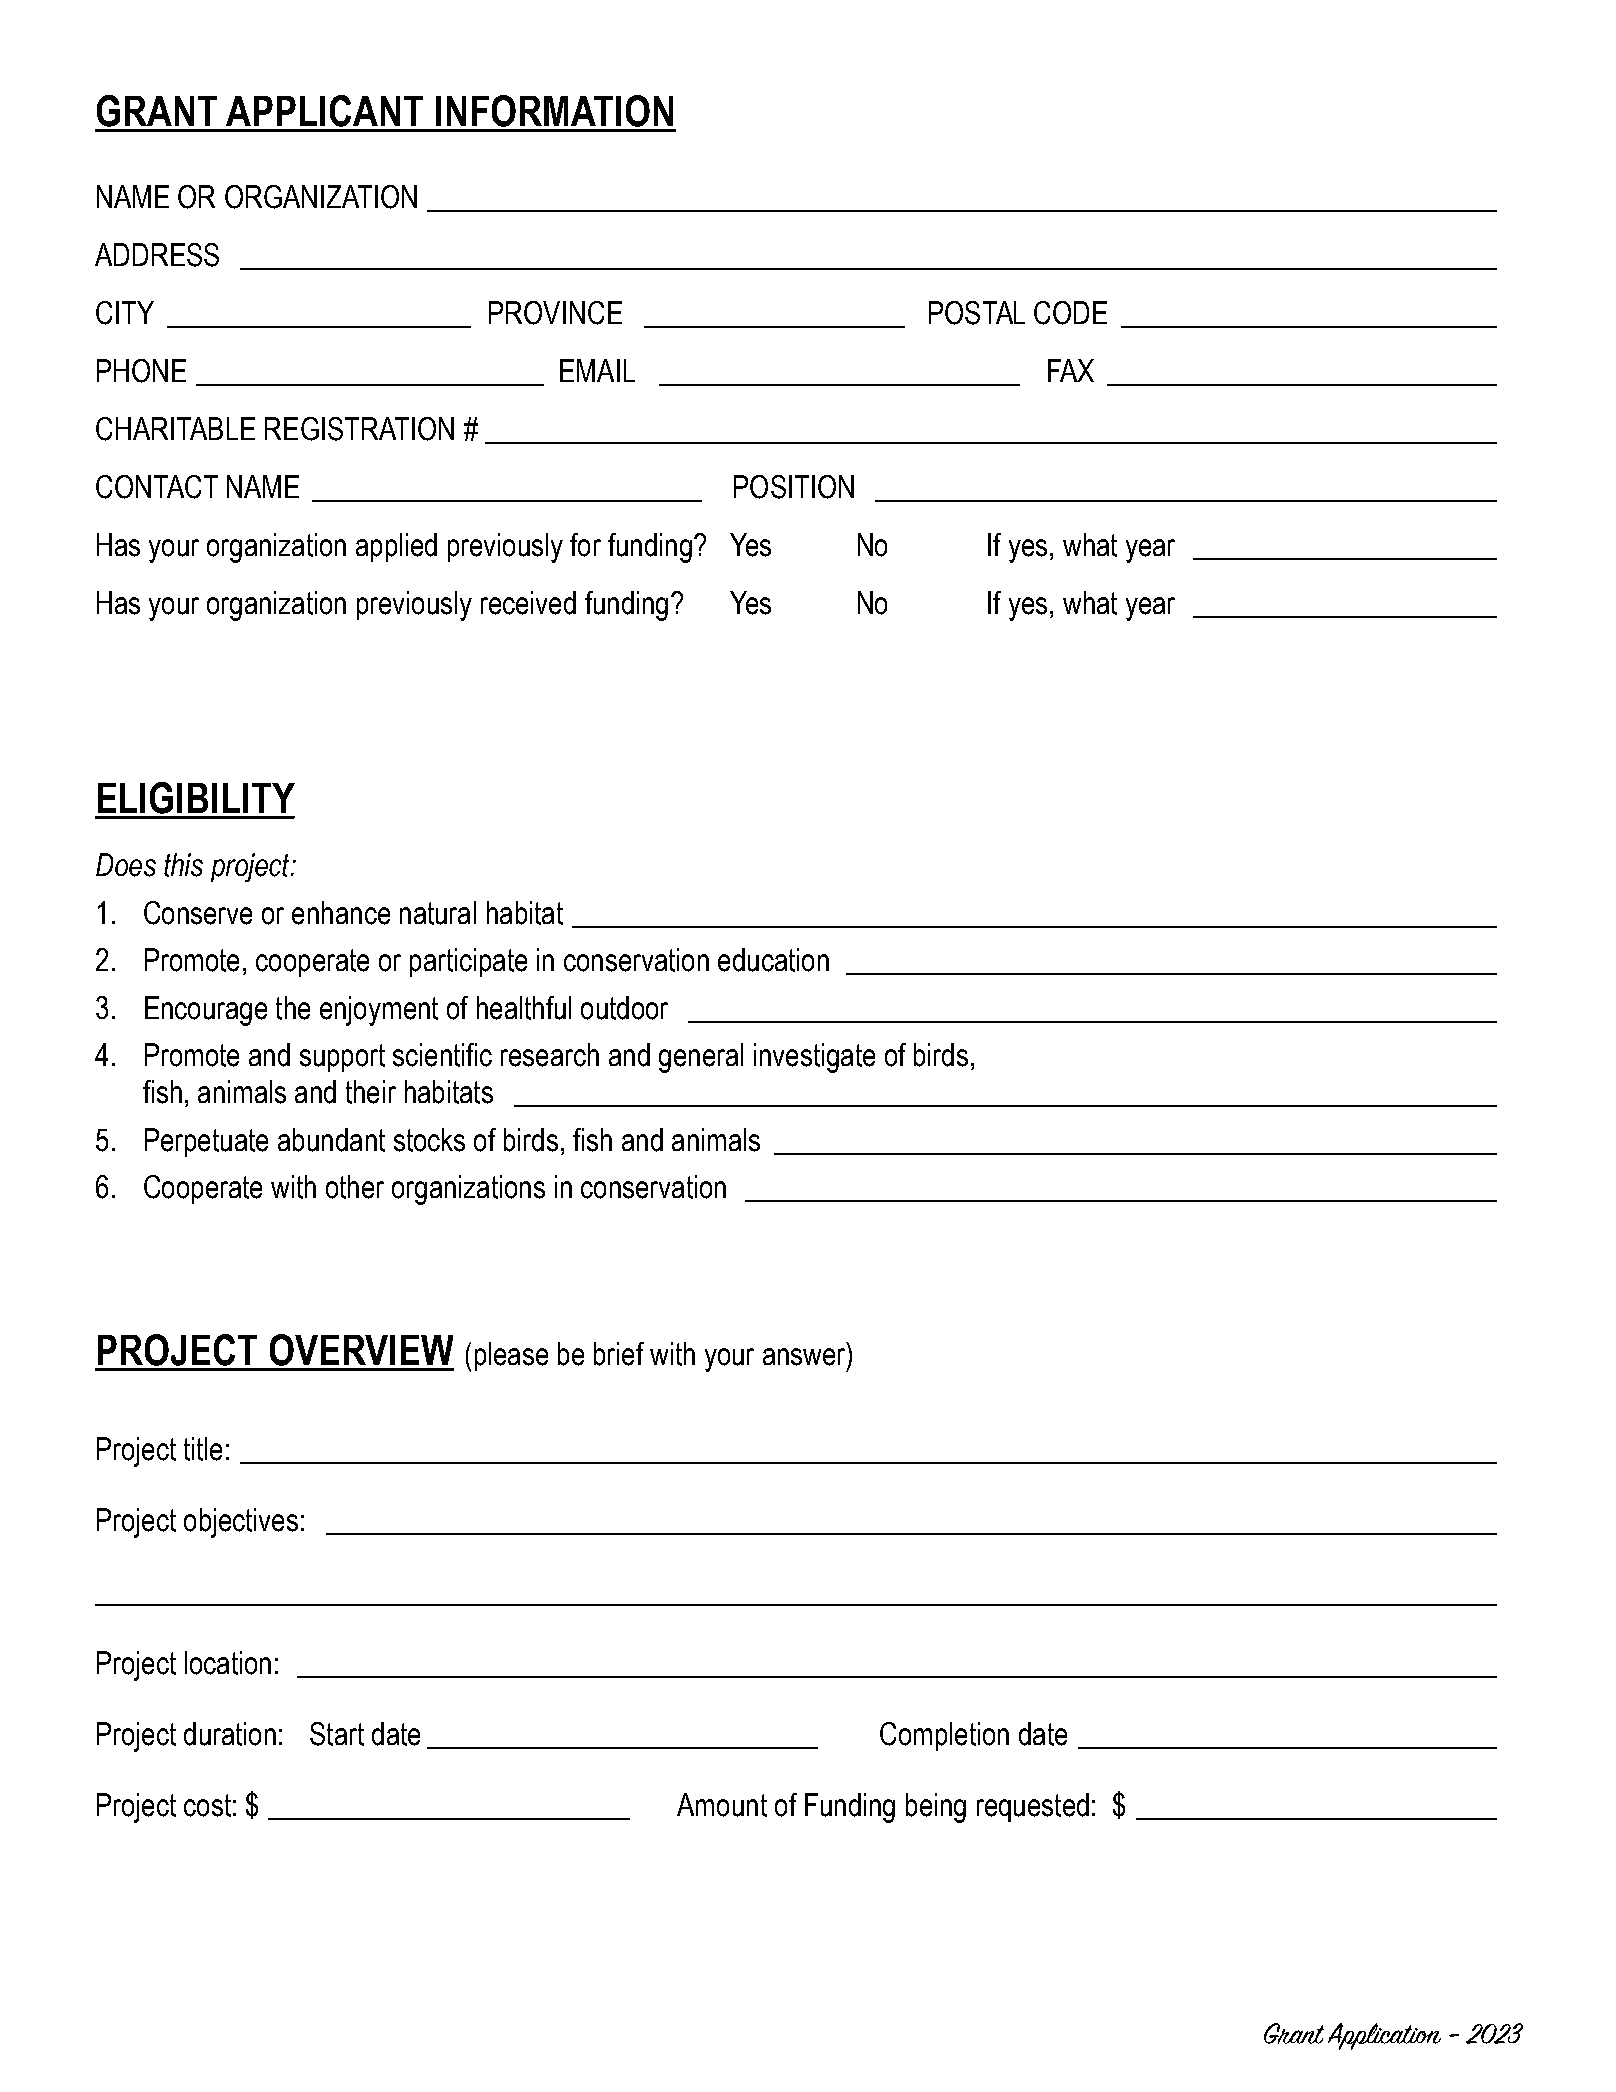  Describe the element at coordinates (203, 1449) in the document. I see `title` at that location.
